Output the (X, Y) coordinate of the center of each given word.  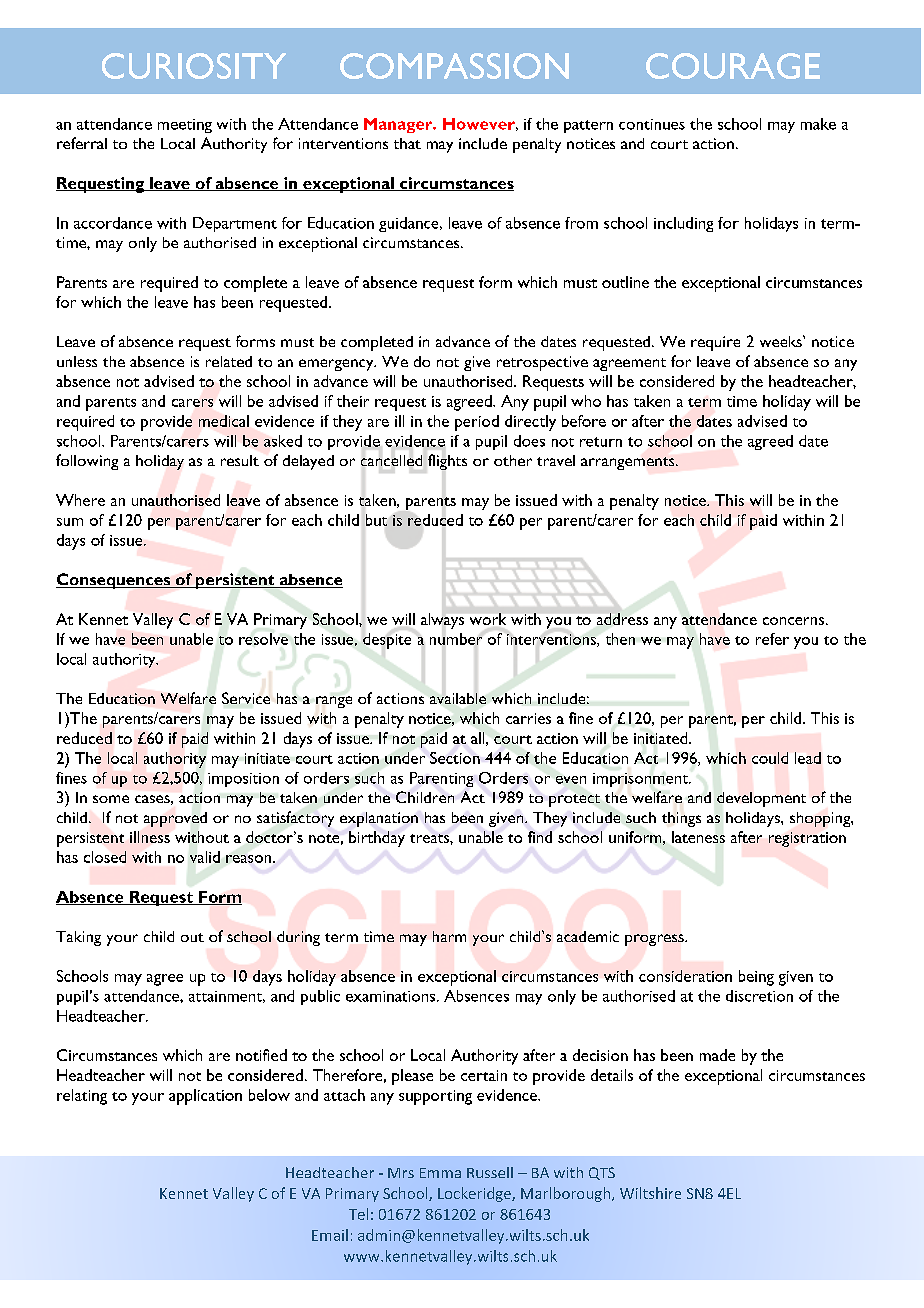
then (620, 639)
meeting (185, 126)
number (456, 639)
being (756, 978)
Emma (440, 1173)
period (477, 423)
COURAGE (733, 66)
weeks (782, 341)
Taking (78, 938)
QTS (602, 1173)
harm (449, 936)
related (229, 361)
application (205, 1097)
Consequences (114, 581)
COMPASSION (454, 66)
